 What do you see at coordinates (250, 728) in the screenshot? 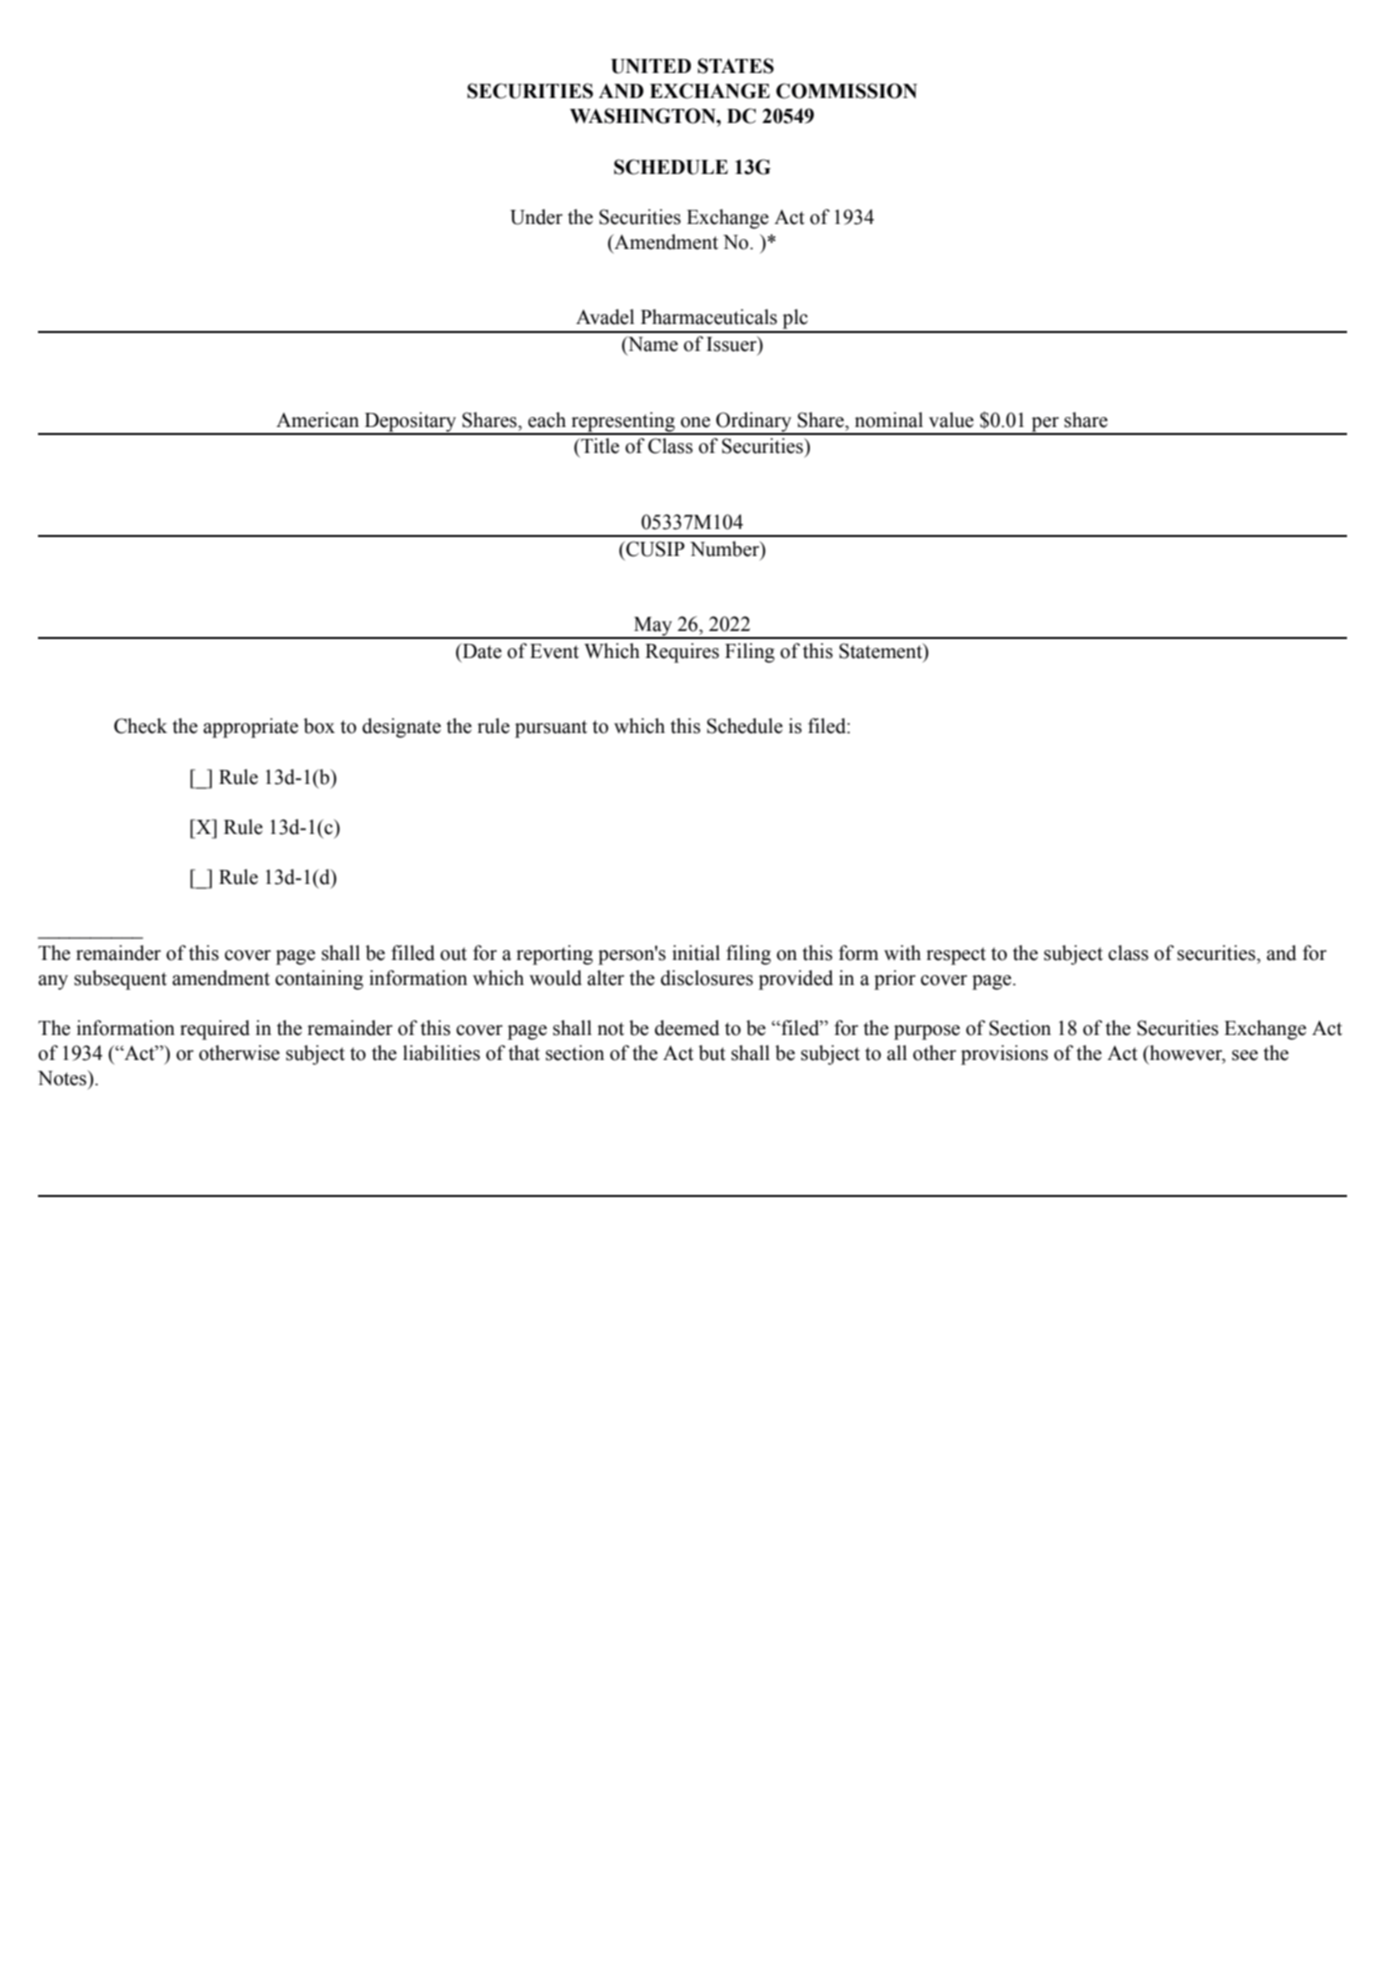
I see `appropriate` at bounding box center [250, 728].
